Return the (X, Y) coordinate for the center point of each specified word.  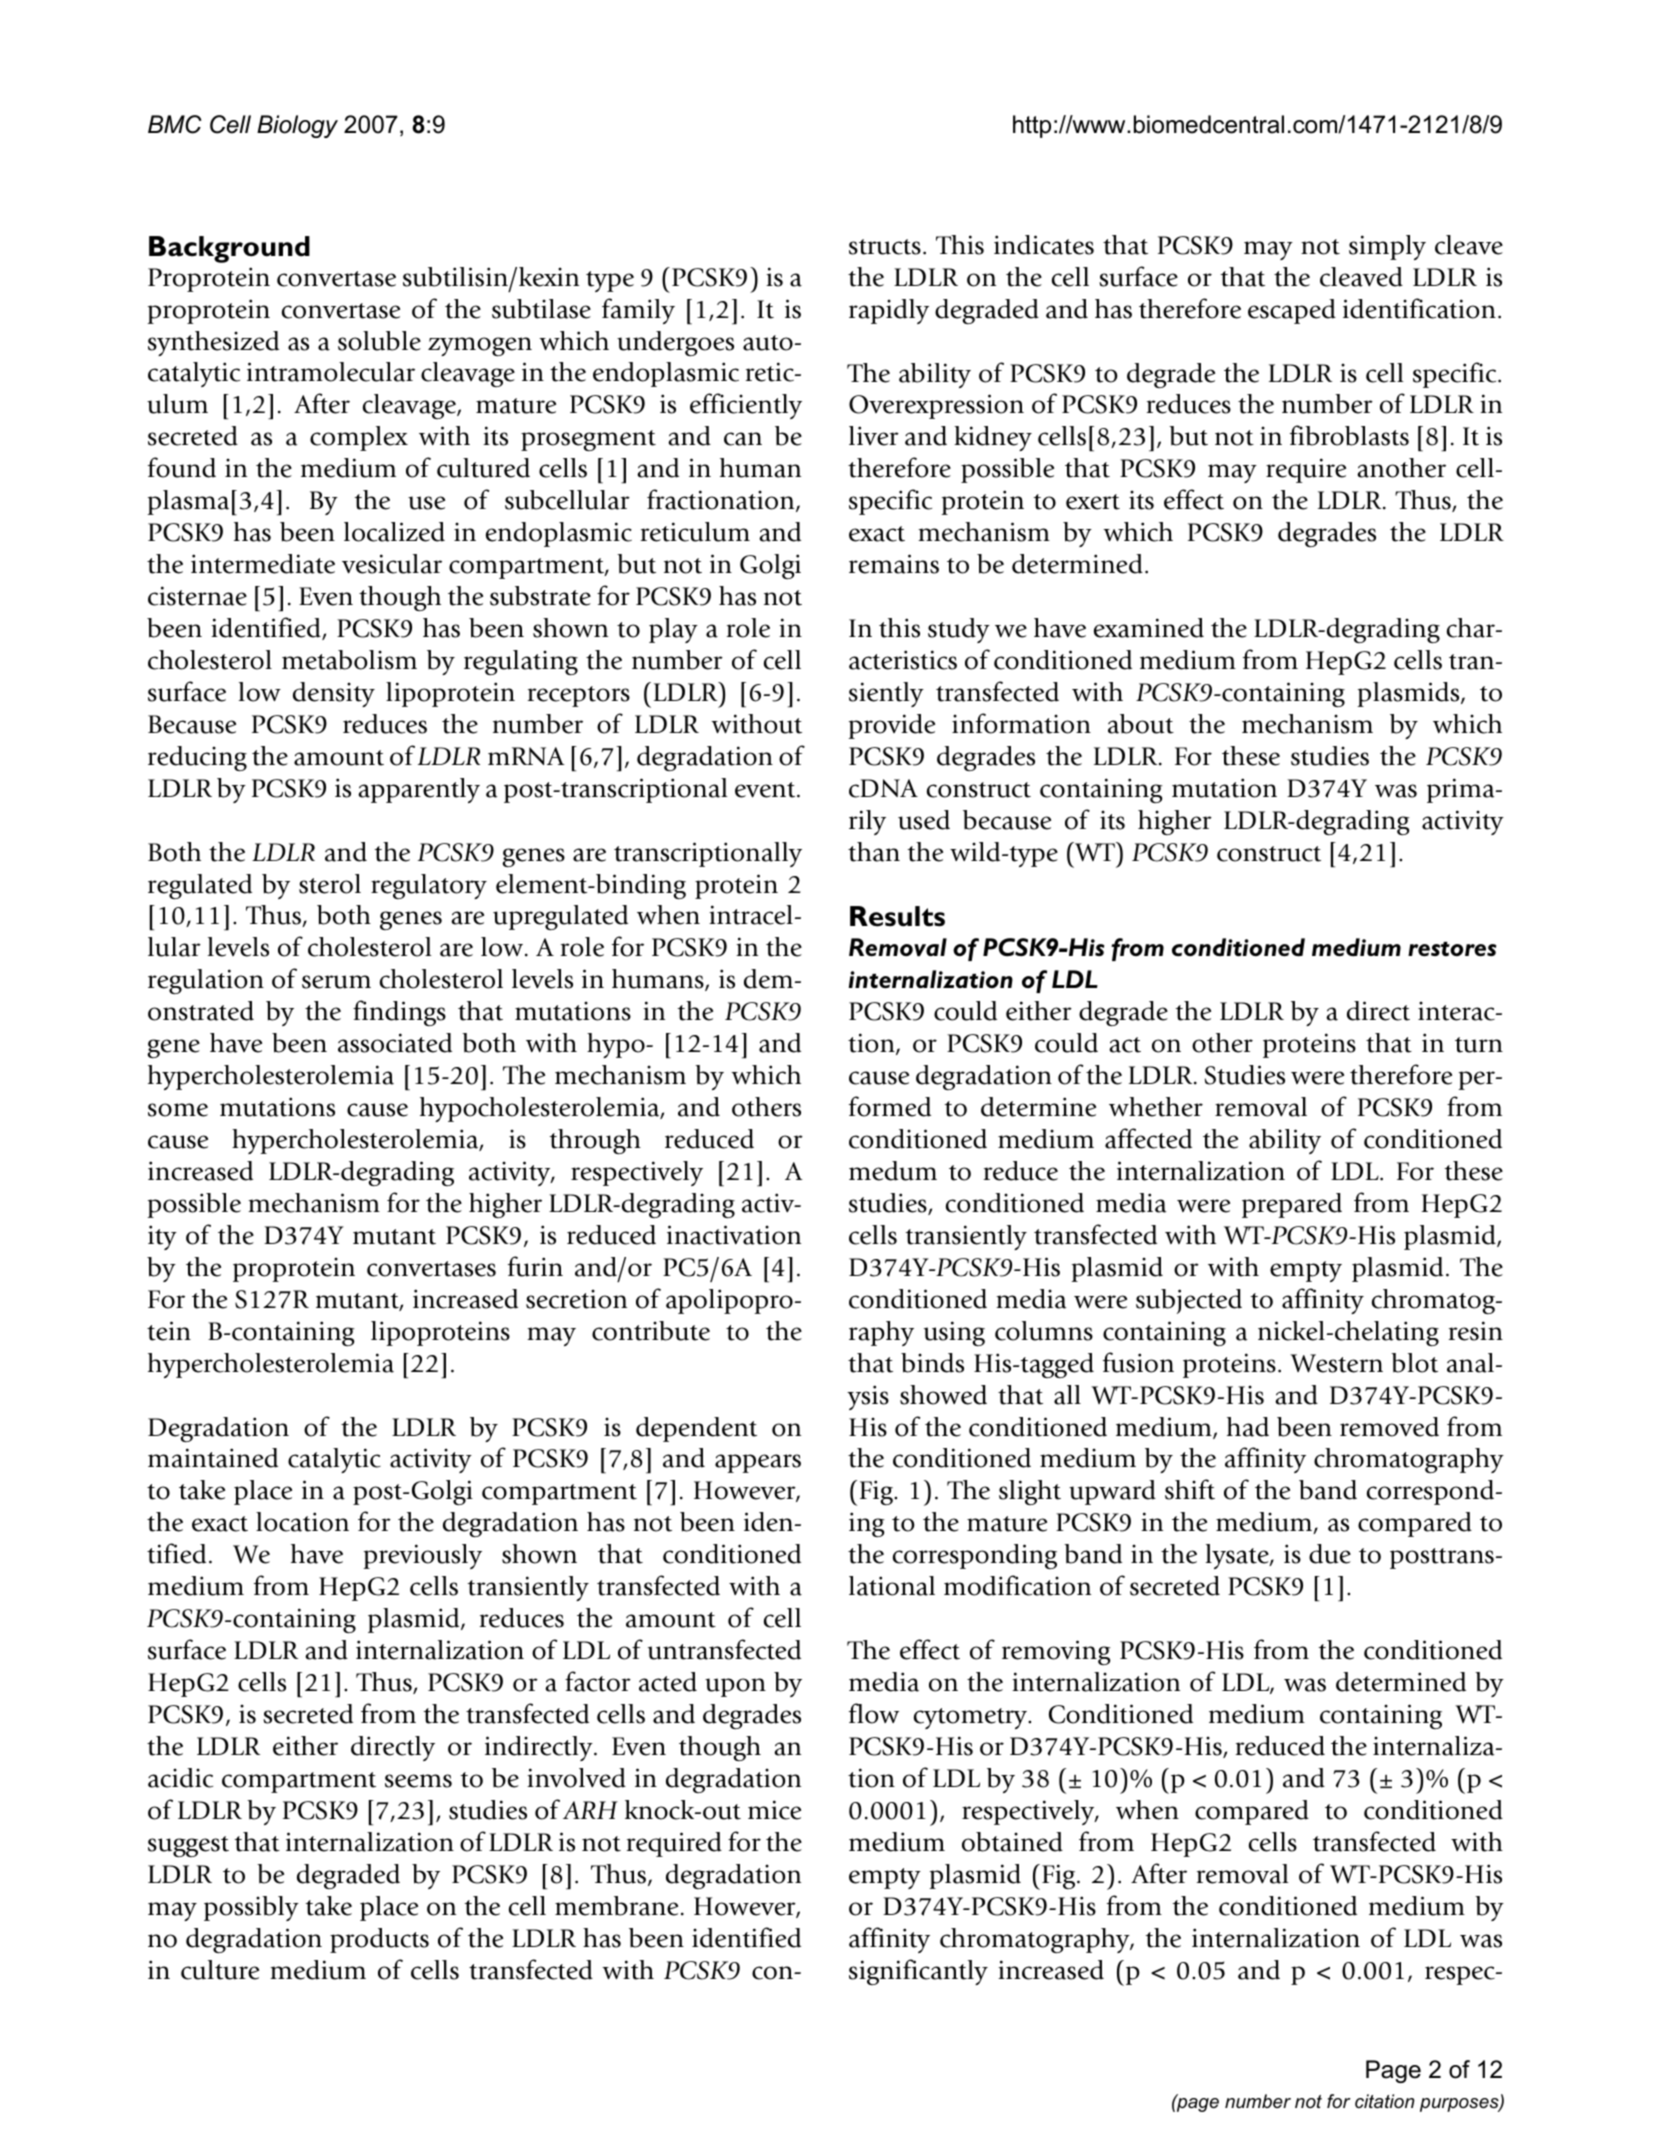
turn (1479, 1045)
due (1330, 1554)
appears (758, 1463)
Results (897, 916)
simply (1387, 247)
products (379, 1940)
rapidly (889, 311)
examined (1149, 628)
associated (395, 1043)
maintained (213, 1458)
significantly (918, 1972)
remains (894, 564)
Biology (297, 126)
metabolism (349, 660)
